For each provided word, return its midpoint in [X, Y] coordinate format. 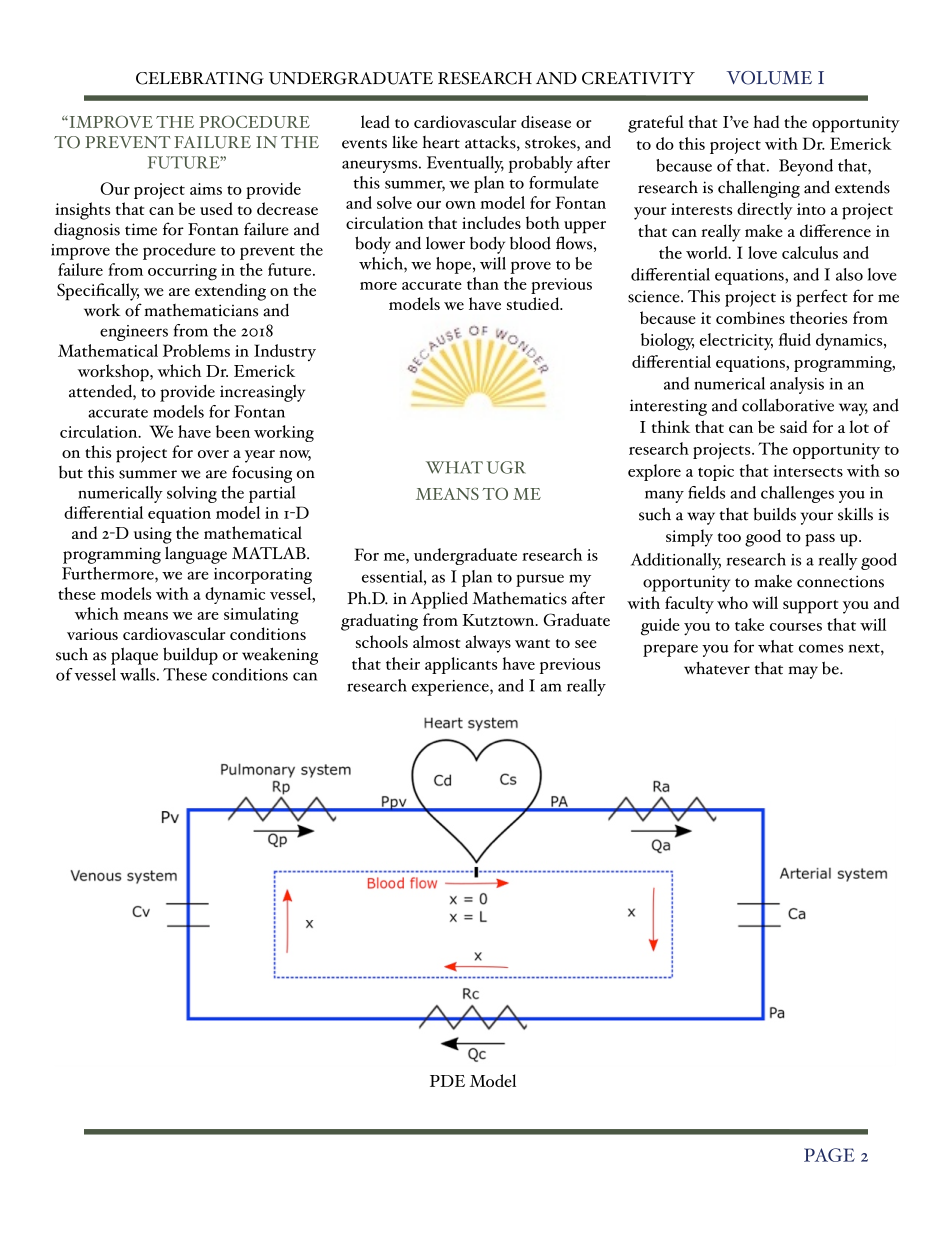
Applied [439, 600]
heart [441, 142]
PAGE [829, 1155]
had [766, 121]
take [749, 624]
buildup [190, 656]
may [803, 672]
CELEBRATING [200, 78]
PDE [447, 1081]
